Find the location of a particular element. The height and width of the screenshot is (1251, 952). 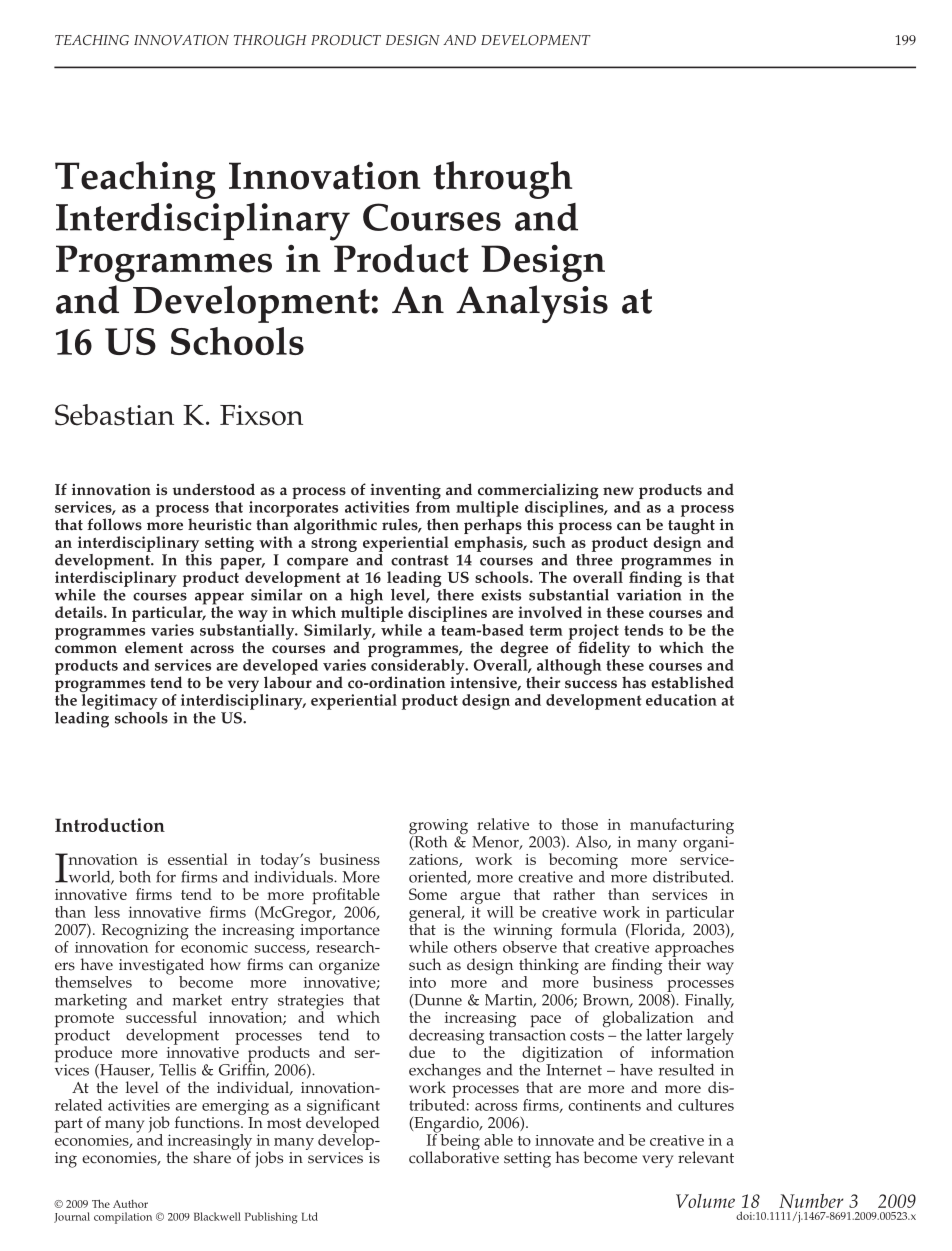

legitimacy is located at coordinates (120, 702).
